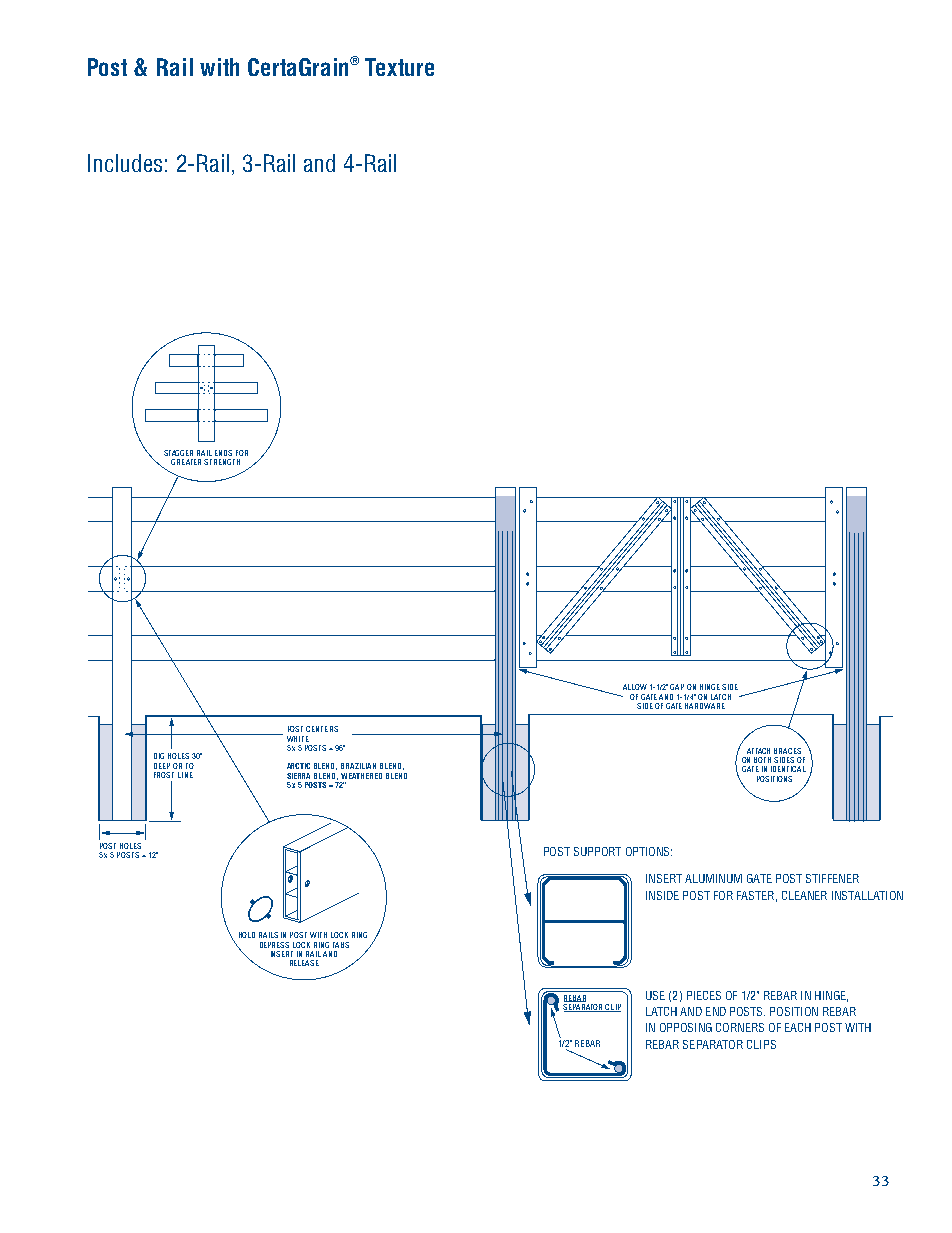 Image resolution: width=952 pixels, height=1233 pixels. I want to click on BRACES, so click(787, 751).
